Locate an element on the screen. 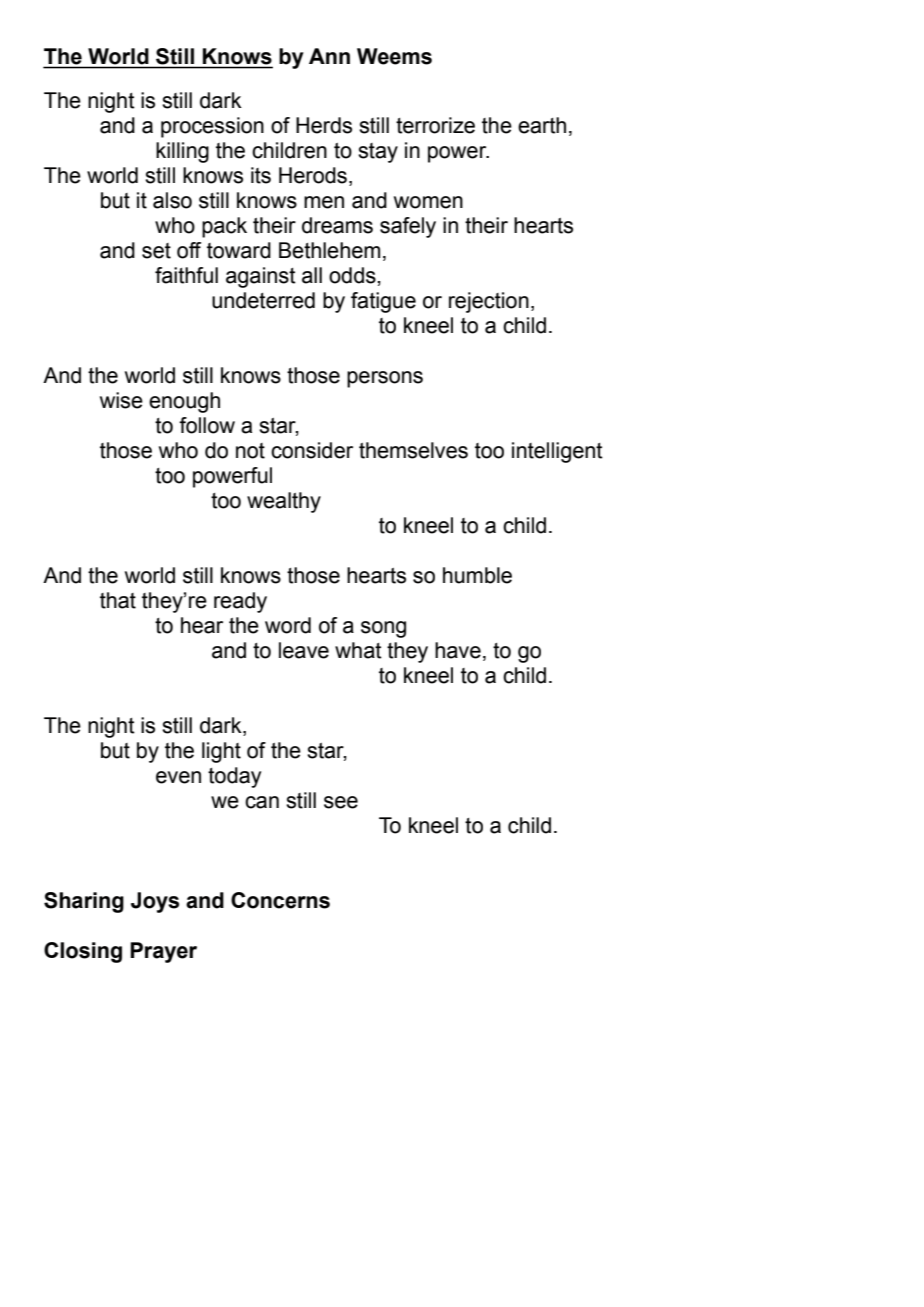  leave is located at coordinates (304, 650).
